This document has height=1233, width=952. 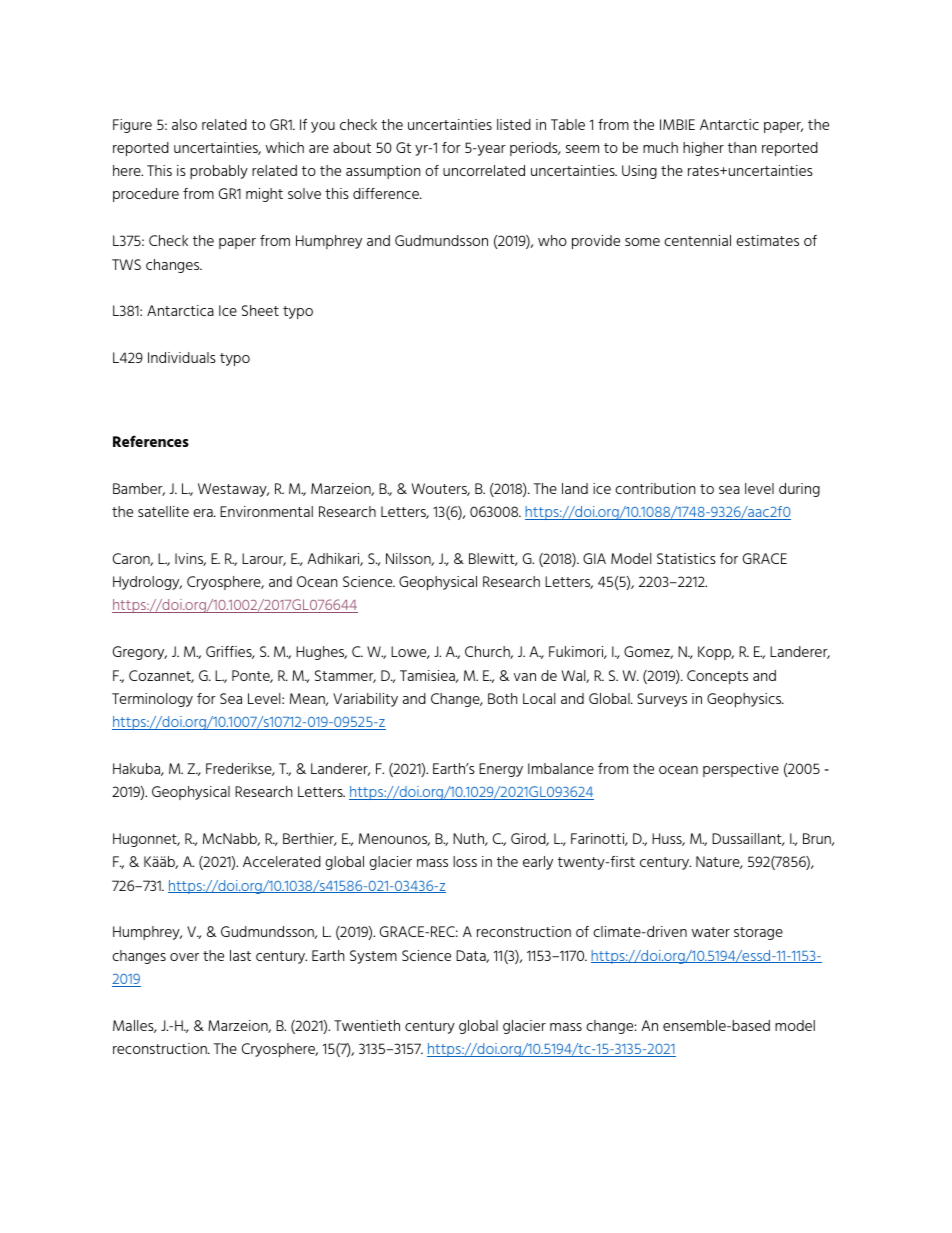 What do you see at coordinates (151, 441) in the document?
I see `References` at bounding box center [151, 441].
